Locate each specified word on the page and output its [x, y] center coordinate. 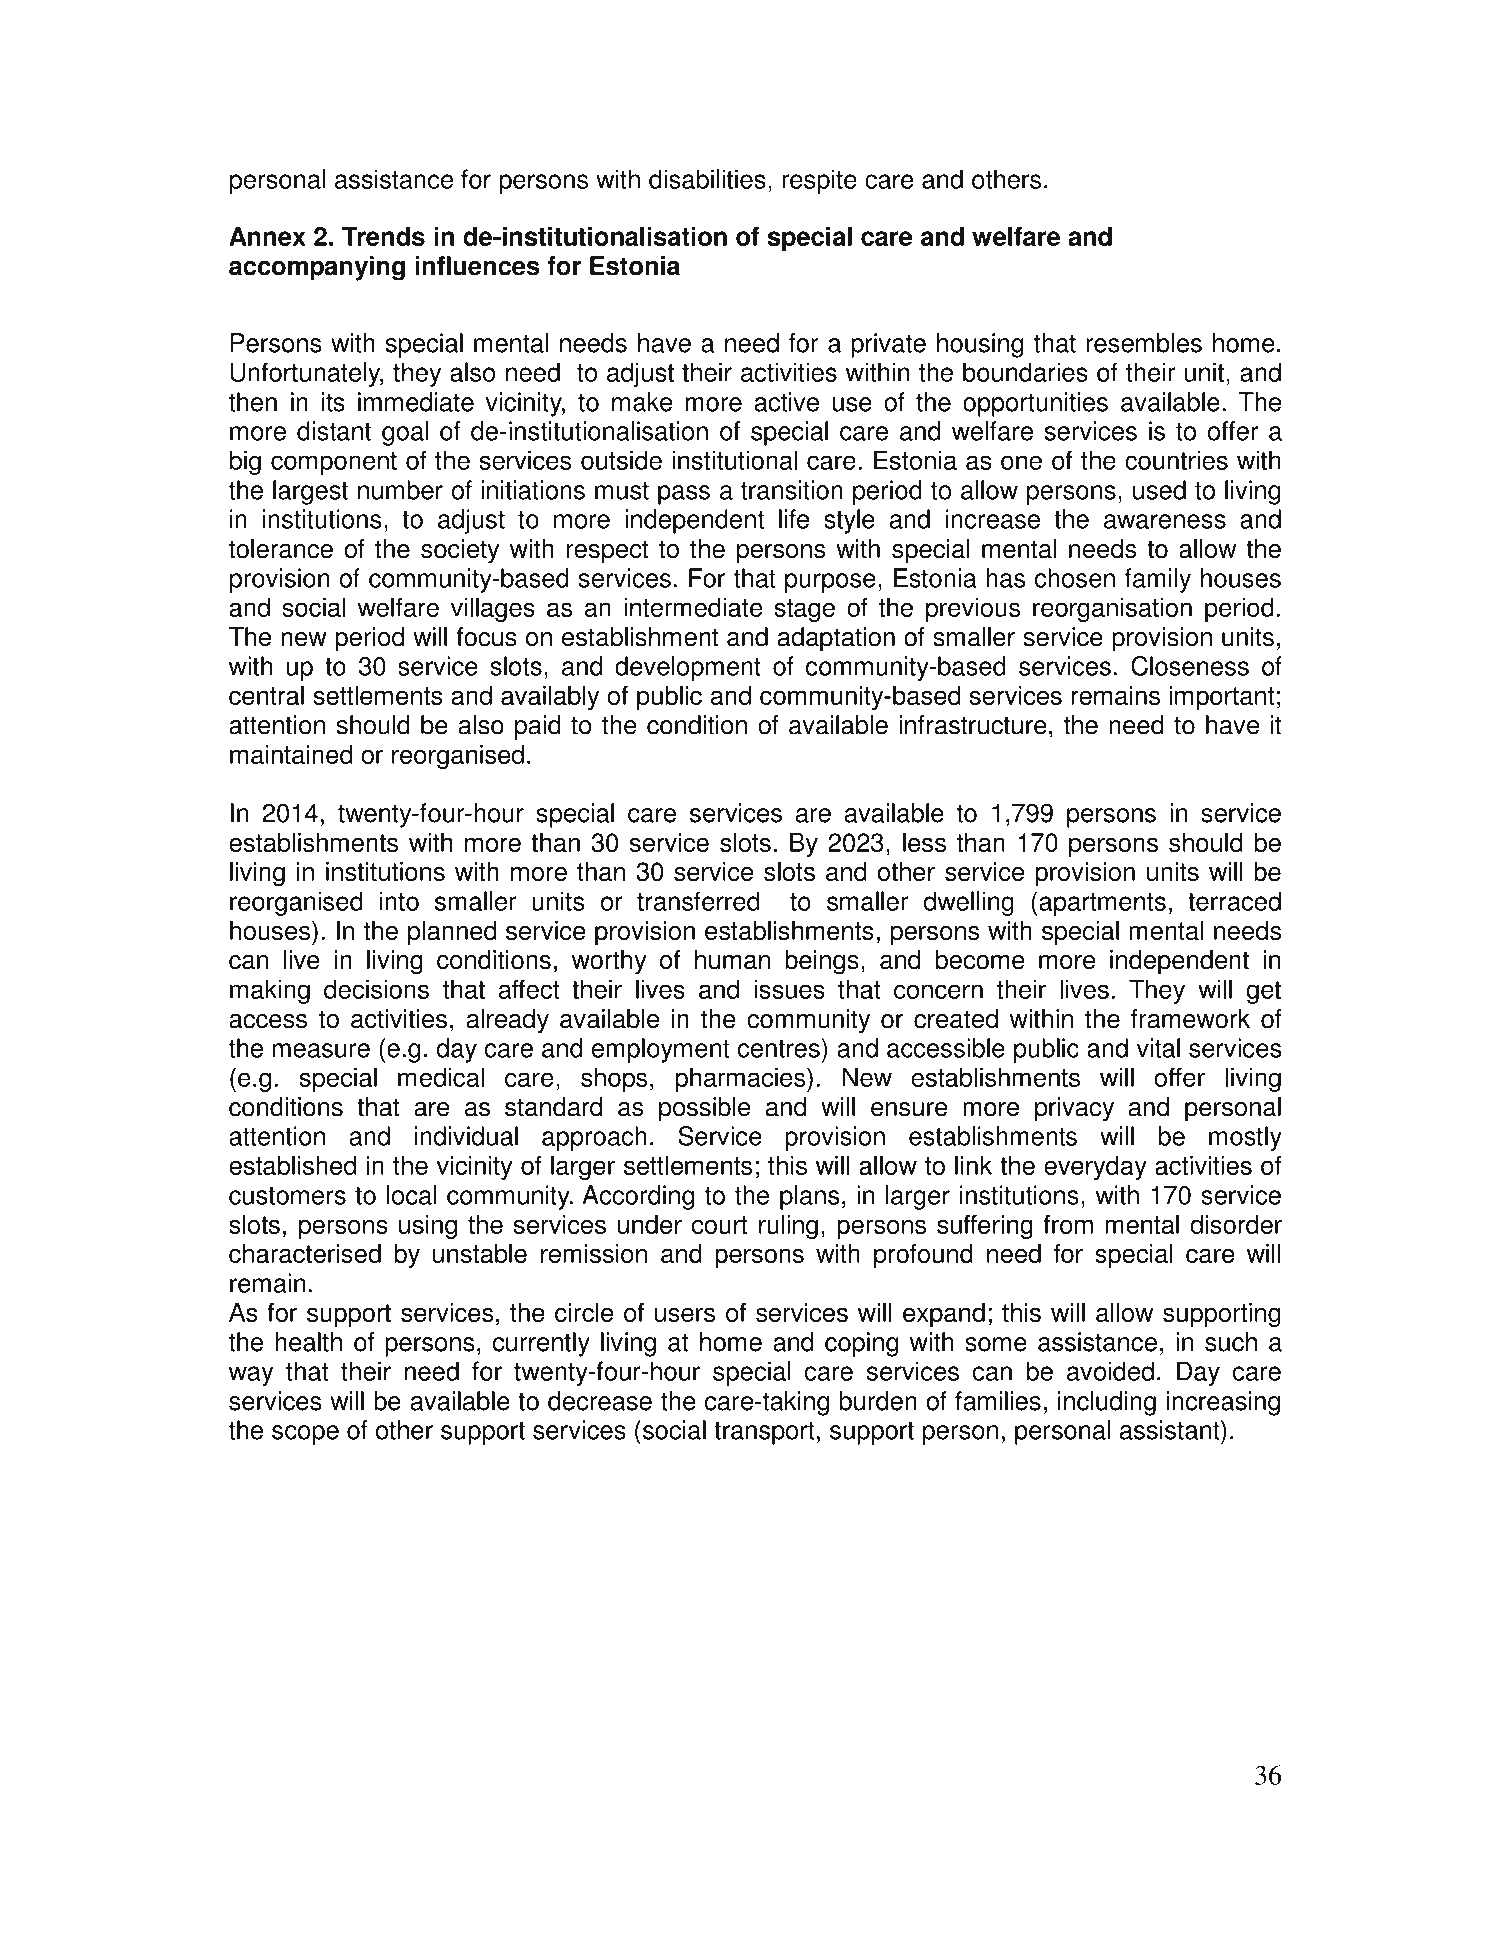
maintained [291, 754]
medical [441, 1077]
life [794, 519]
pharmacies [742, 1079]
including [1107, 1403]
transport [764, 1433]
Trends [383, 236]
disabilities [707, 179]
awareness [1165, 521]
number [400, 490]
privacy [1074, 1109]
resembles [1144, 343]
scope [305, 1435]
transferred [698, 901]
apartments [1102, 904]
